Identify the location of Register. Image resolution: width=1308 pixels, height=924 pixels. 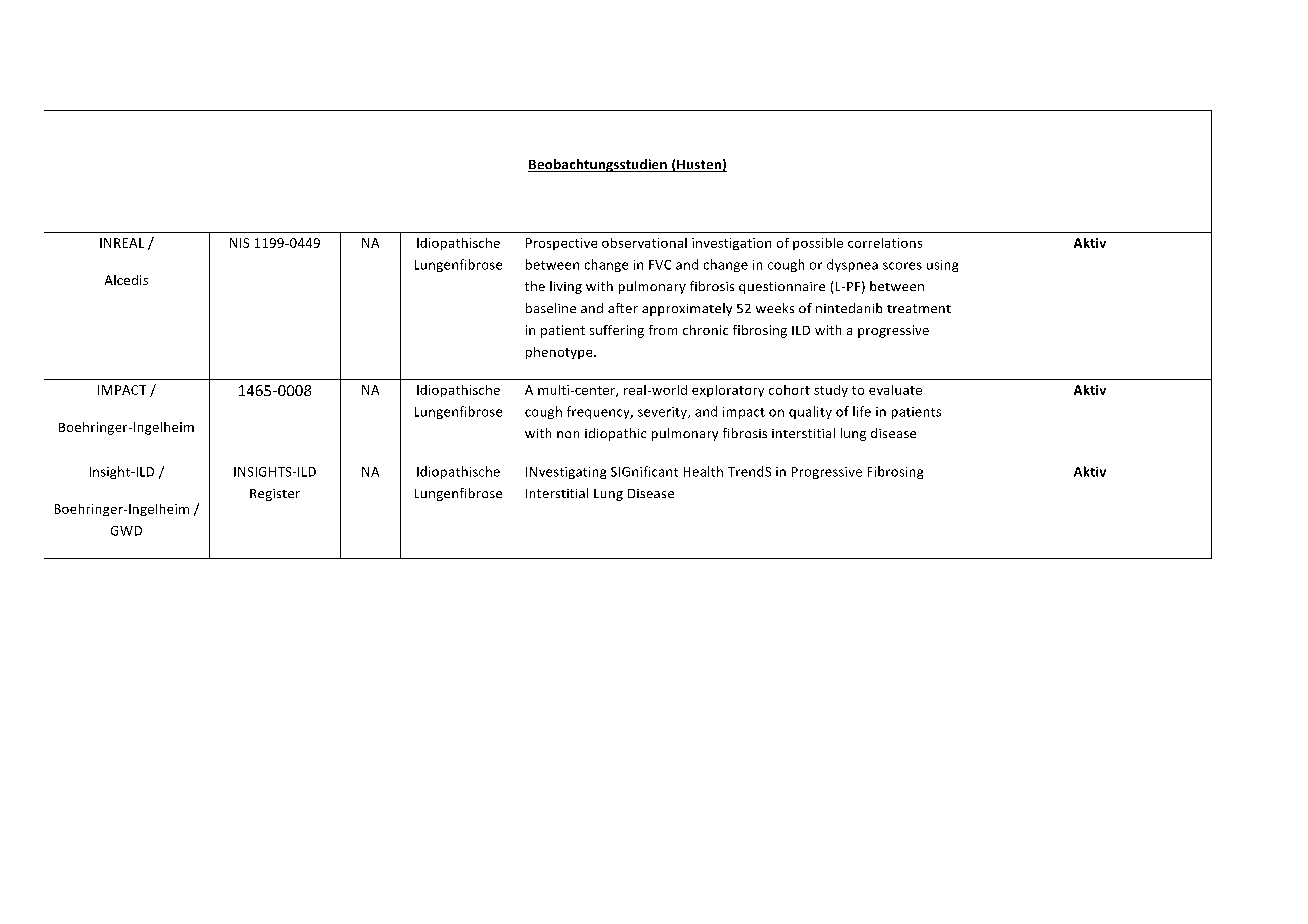
(275, 495).
